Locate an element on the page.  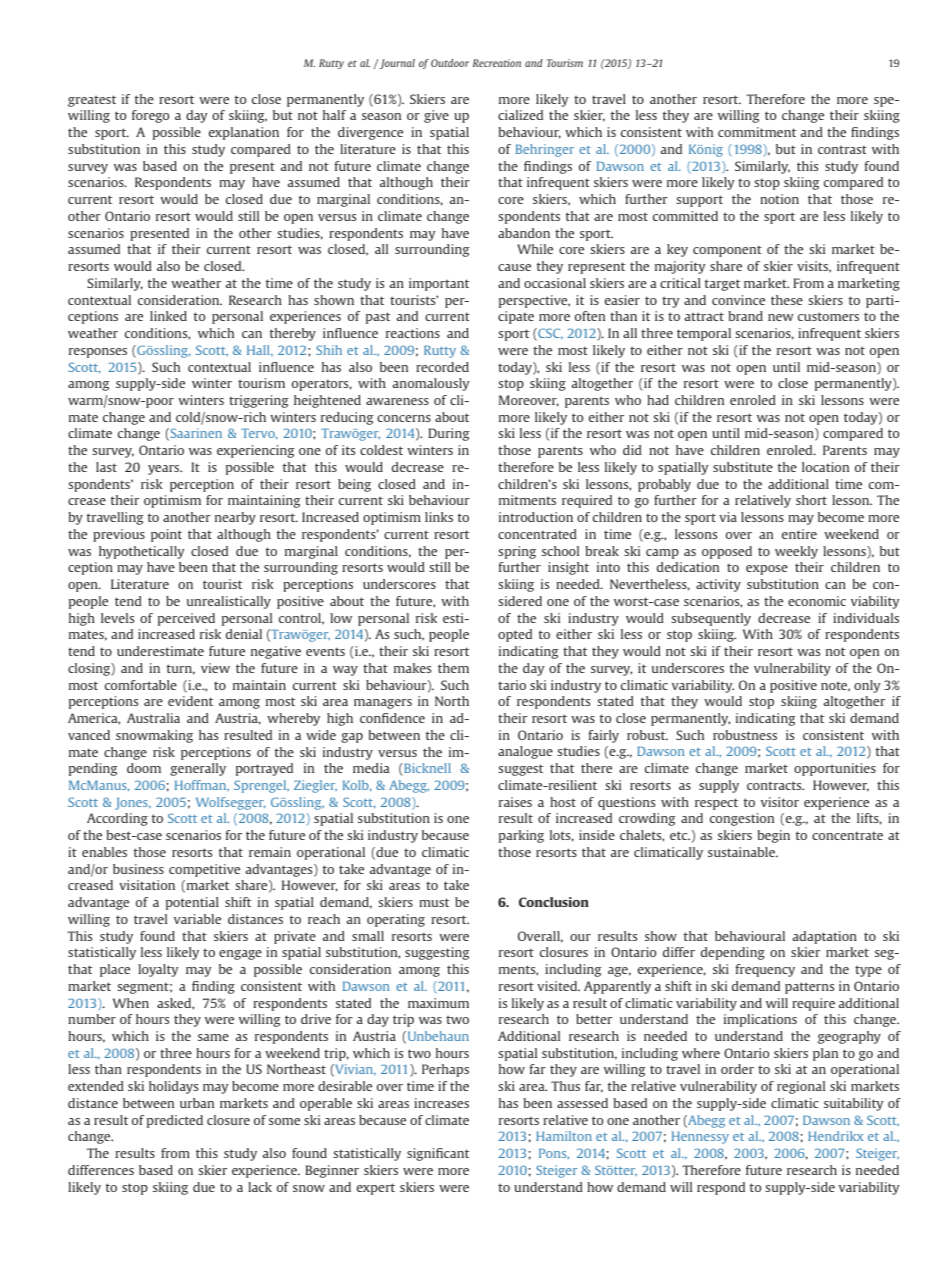
must is located at coordinates (434, 902).
